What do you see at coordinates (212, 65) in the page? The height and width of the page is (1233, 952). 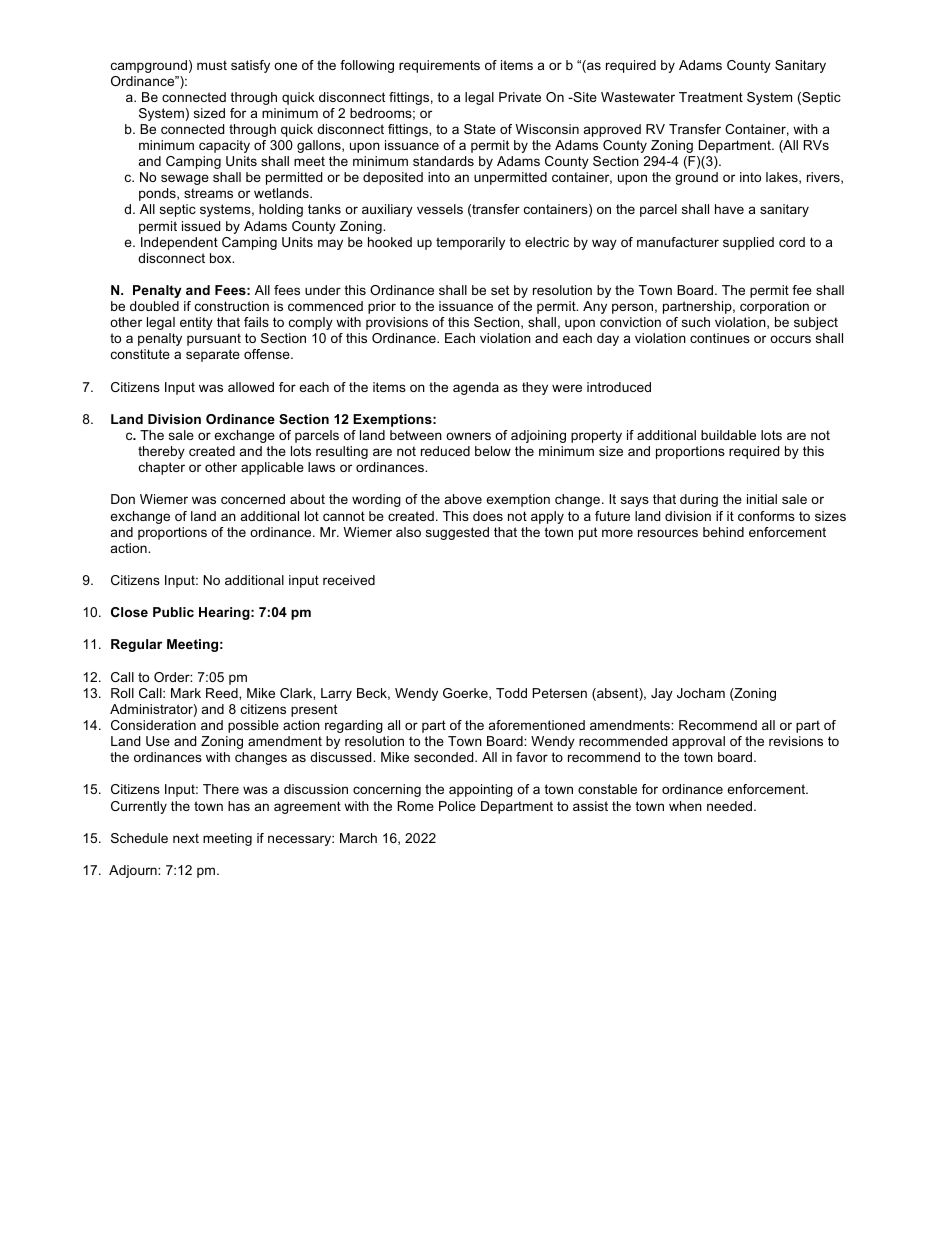 I see `must` at bounding box center [212, 65].
